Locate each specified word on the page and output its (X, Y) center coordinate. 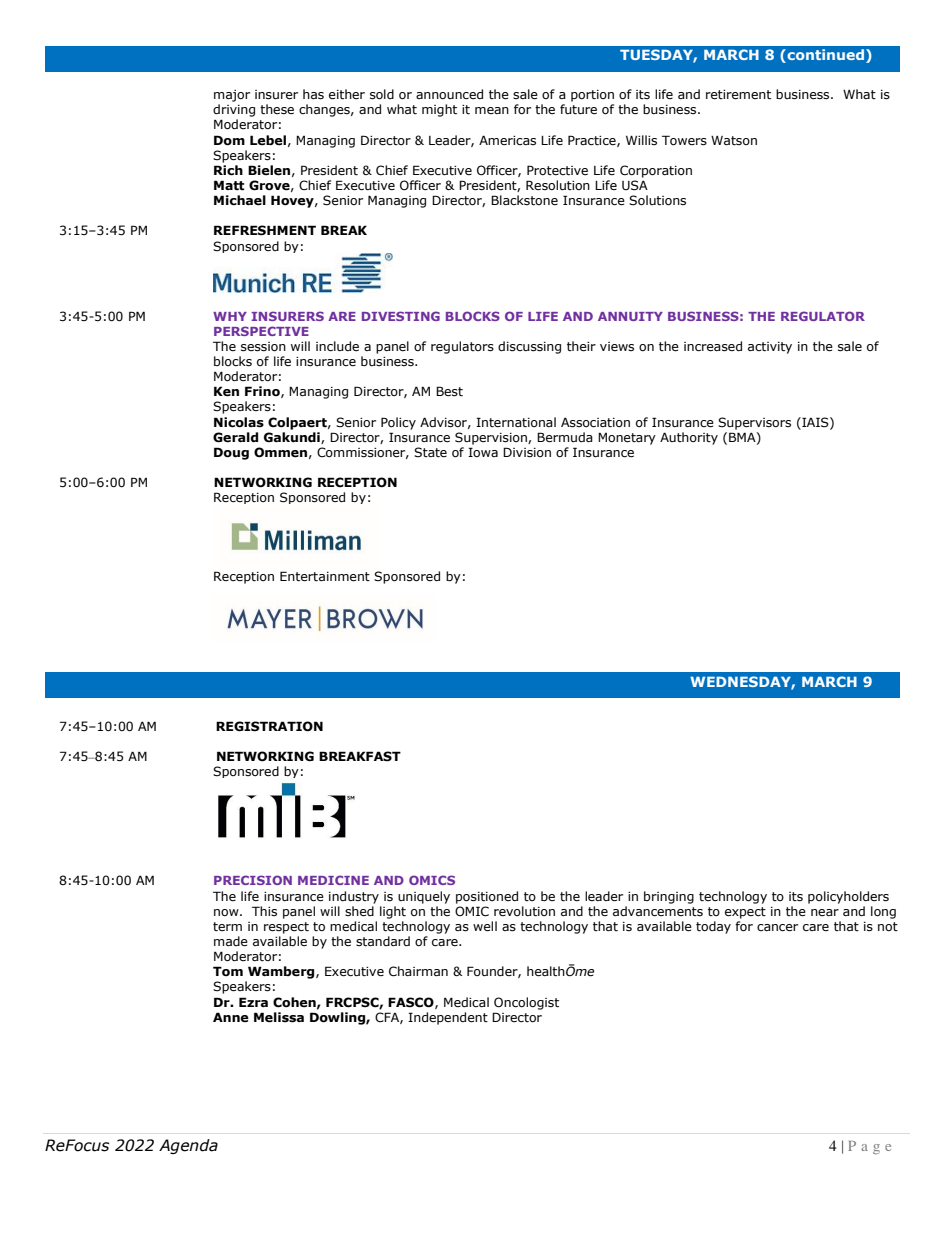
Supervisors (754, 423)
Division (527, 452)
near (825, 912)
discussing (529, 347)
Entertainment (325, 576)
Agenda (188, 1146)
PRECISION (253, 880)
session (263, 347)
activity (770, 348)
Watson (734, 141)
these (277, 109)
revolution (524, 911)
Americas (507, 140)
